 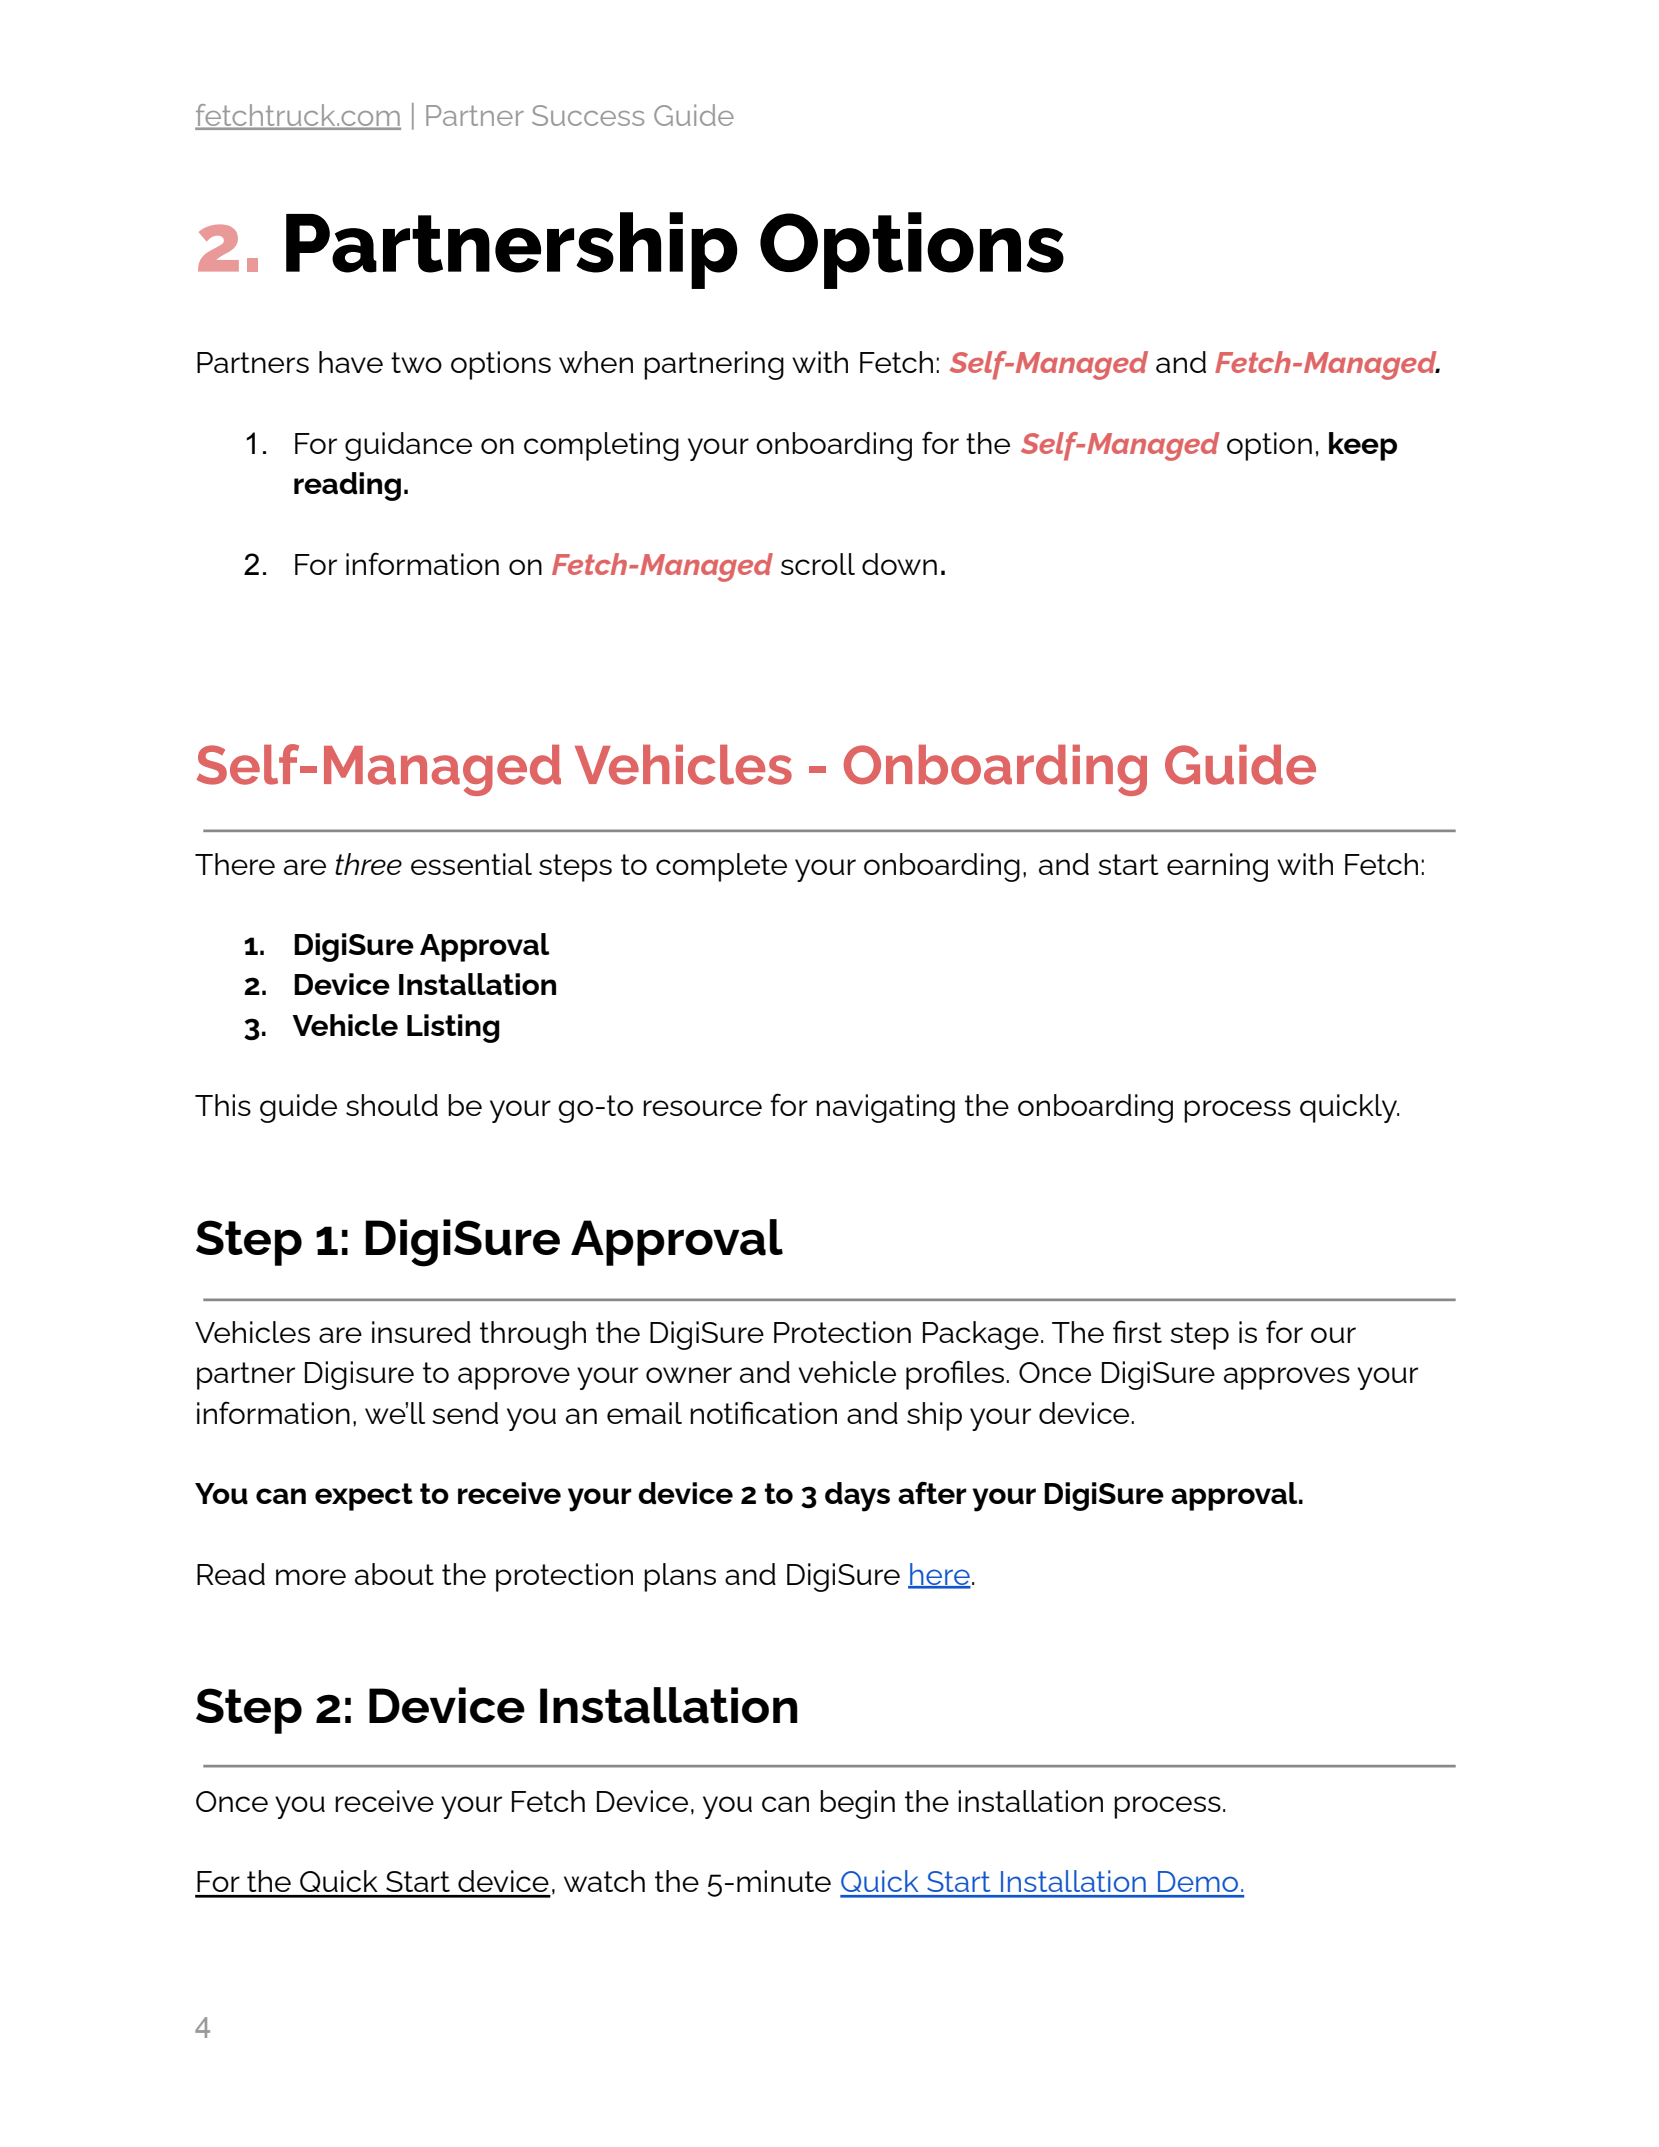 What do you see at coordinates (604, 1881) in the screenshot?
I see `watch` at bounding box center [604, 1881].
